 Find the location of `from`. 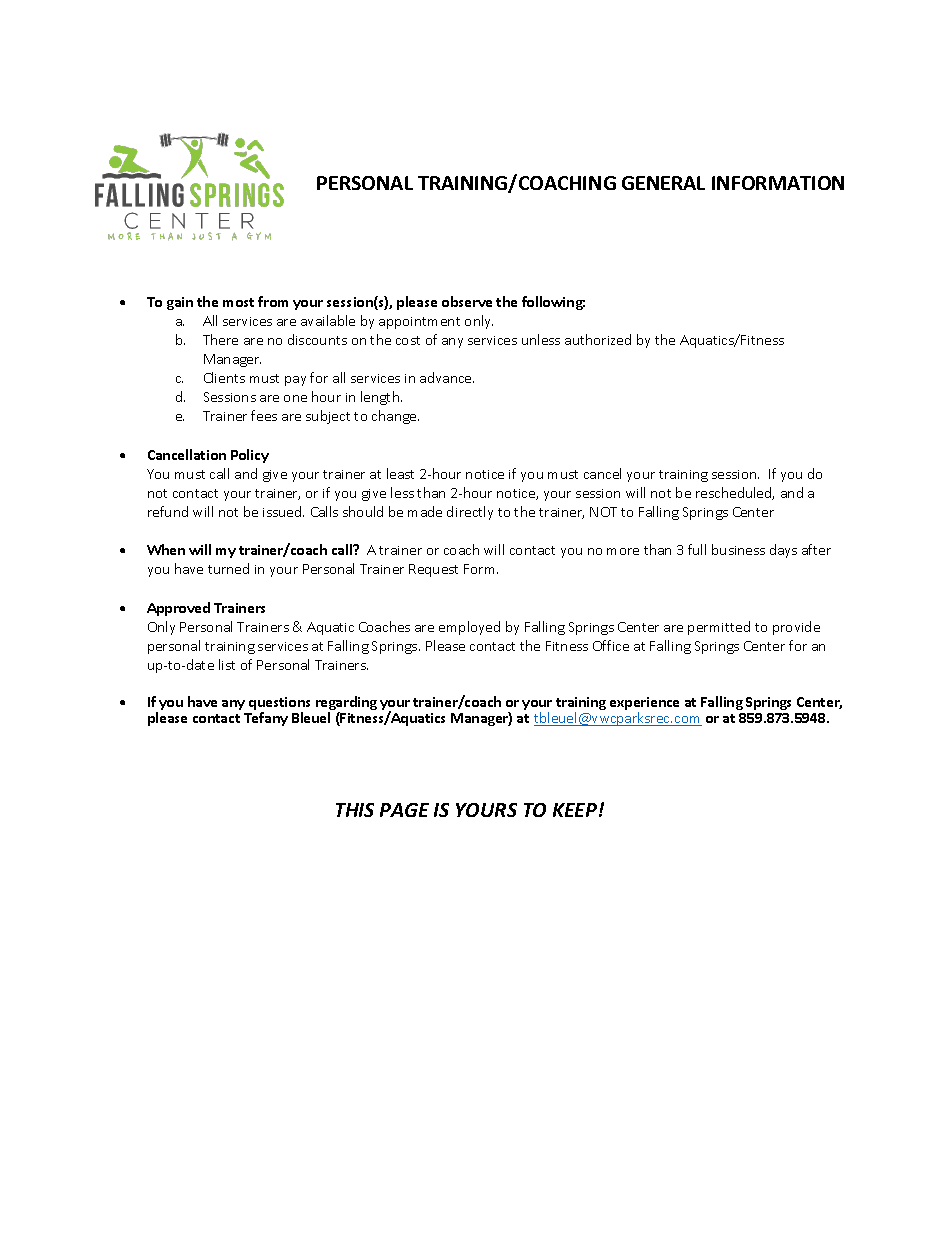

from is located at coordinates (273, 301).
